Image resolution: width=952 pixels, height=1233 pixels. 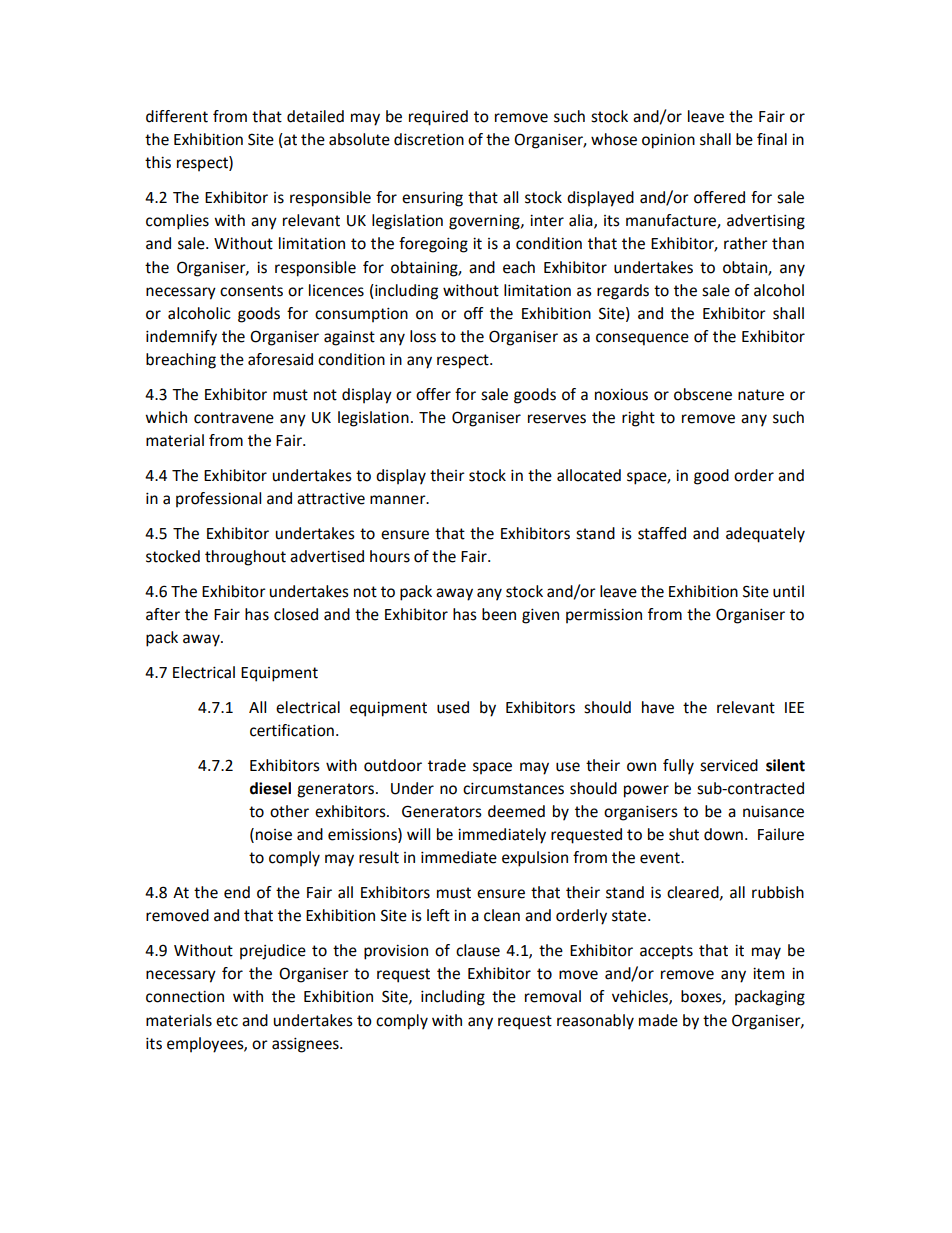 I want to click on obscene, so click(x=703, y=394).
